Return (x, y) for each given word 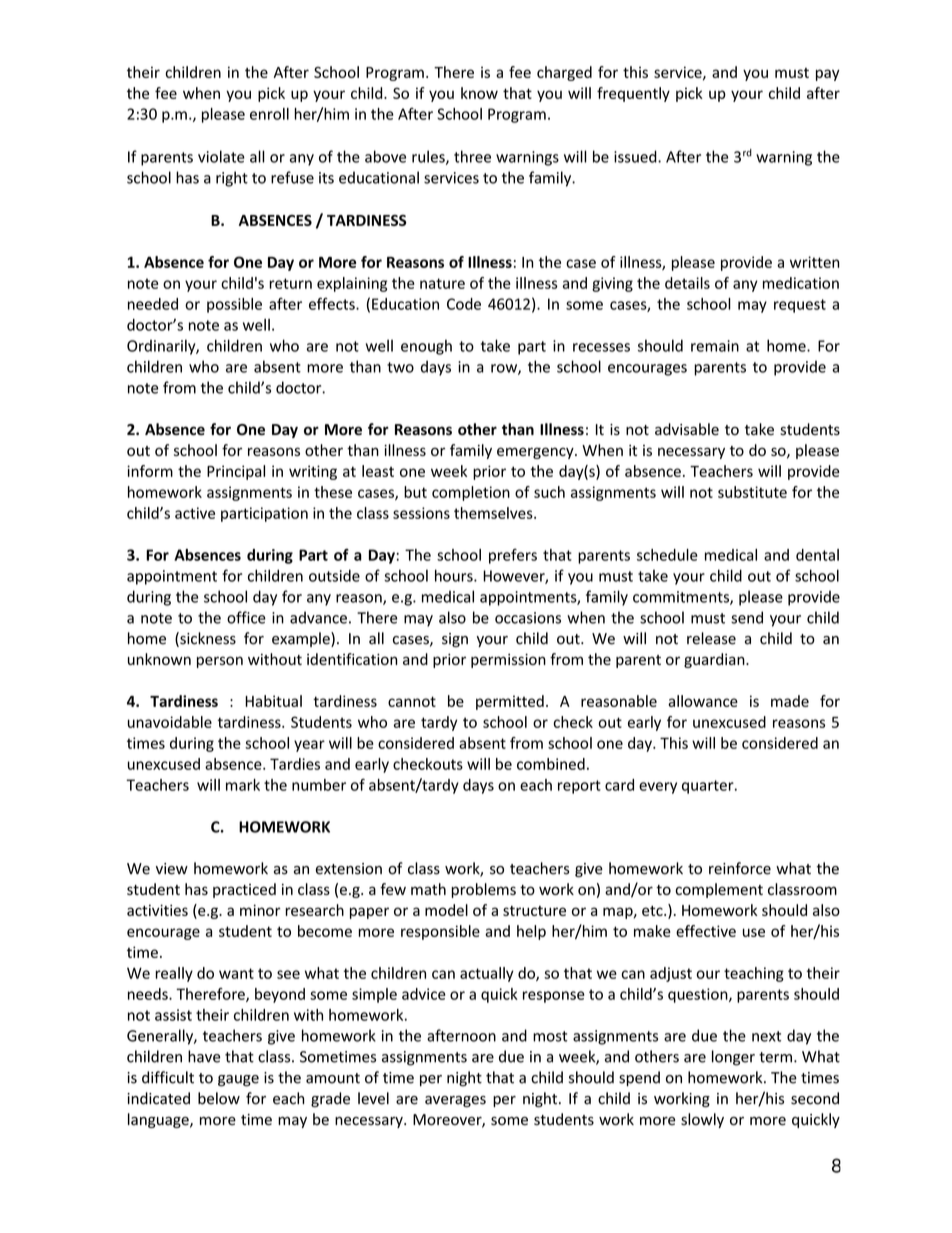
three (472, 156)
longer (733, 1058)
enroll (269, 114)
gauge (238, 1081)
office (246, 617)
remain (715, 346)
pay (827, 75)
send (747, 617)
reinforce (740, 868)
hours (455, 575)
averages (455, 1101)
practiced (244, 890)
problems (483, 890)
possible (234, 305)
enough (426, 347)
